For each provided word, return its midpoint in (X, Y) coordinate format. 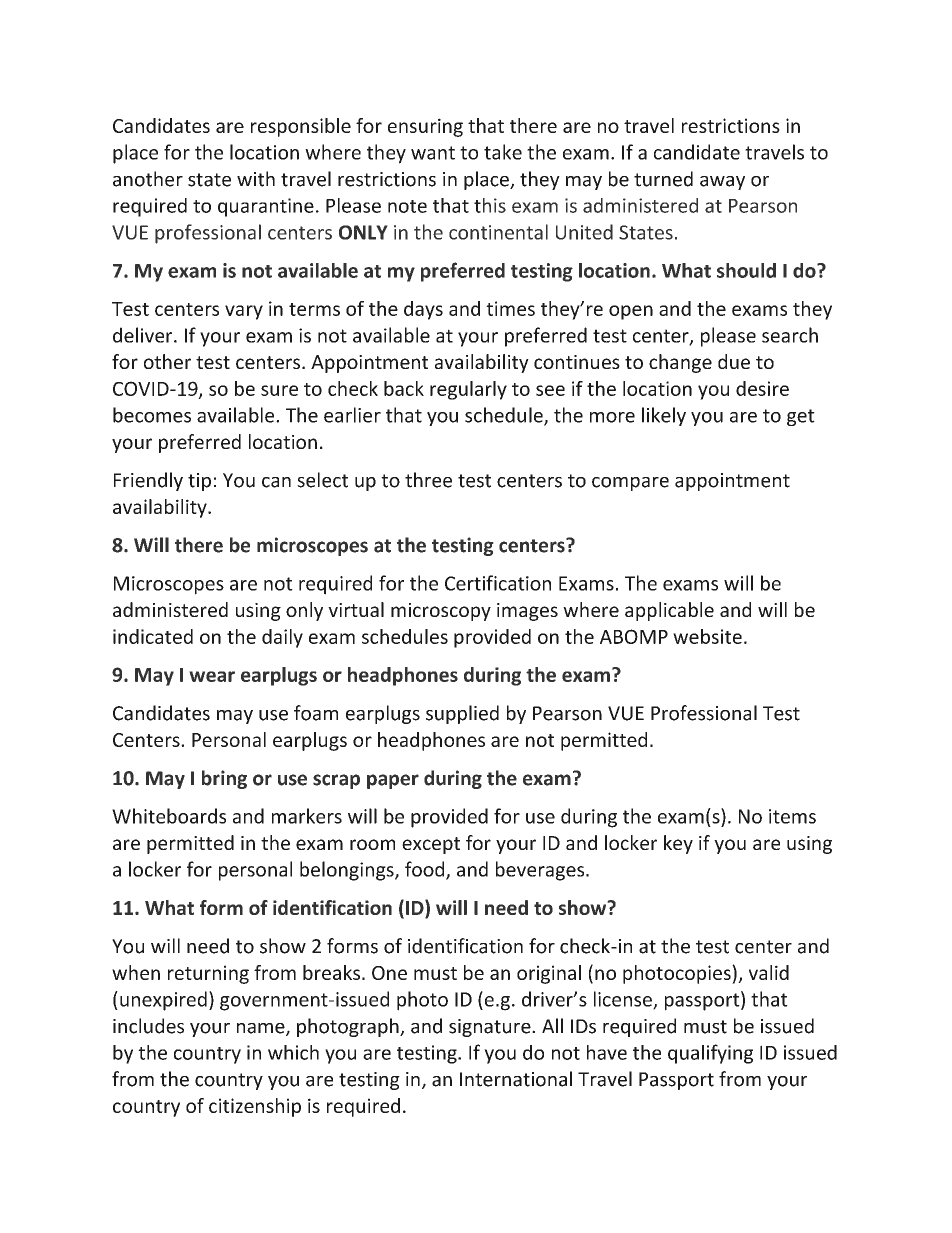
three (428, 480)
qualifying (710, 1054)
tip (199, 482)
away (722, 183)
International (516, 1079)
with (256, 179)
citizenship (255, 1107)
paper (393, 781)
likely (664, 416)
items (792, 816)
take (503, 152)
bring (224, 779)
